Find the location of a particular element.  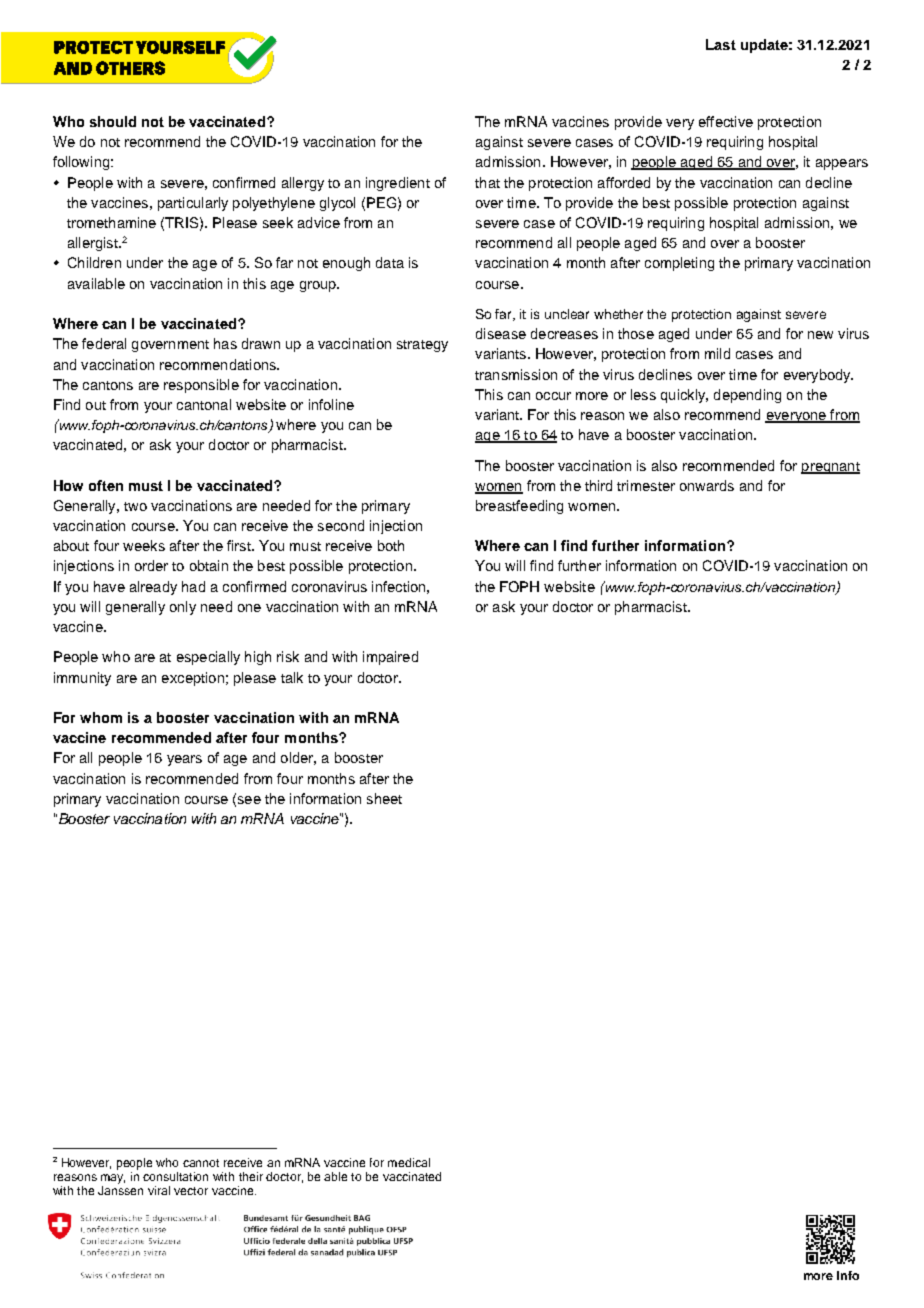

transmission is located at coordinates (516, 374).
